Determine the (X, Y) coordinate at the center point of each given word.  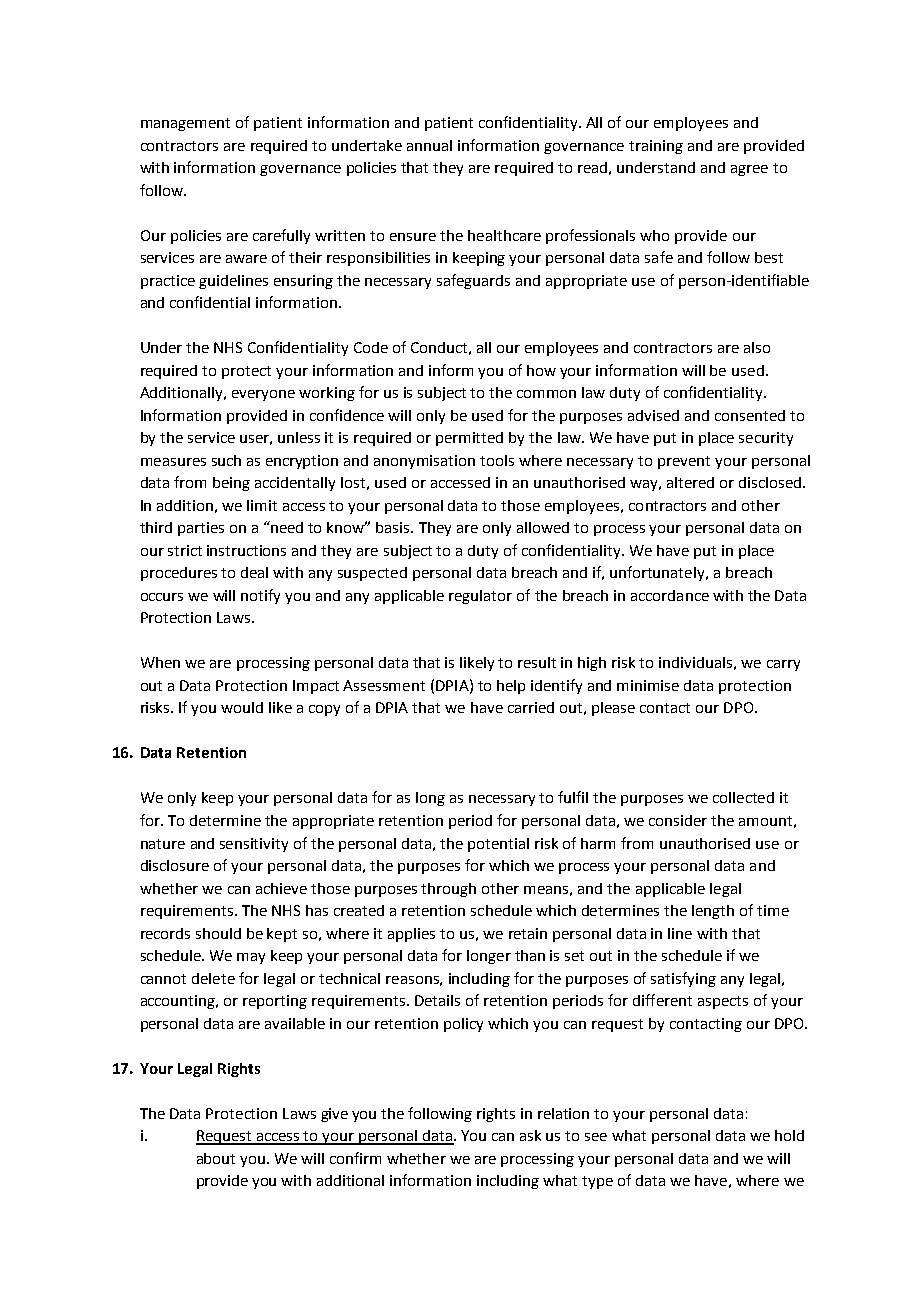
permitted (469, 439)
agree (749, 170)
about (216, 1158)
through (448, 890)
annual (429, 145)
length (713, 912)
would (242, 707)
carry (783, 665)
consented (750, 415)
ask (530, 1135)
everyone (263, 395)
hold (789, 1135)
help (511, 687)
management (185, 124)
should (218, 933)
